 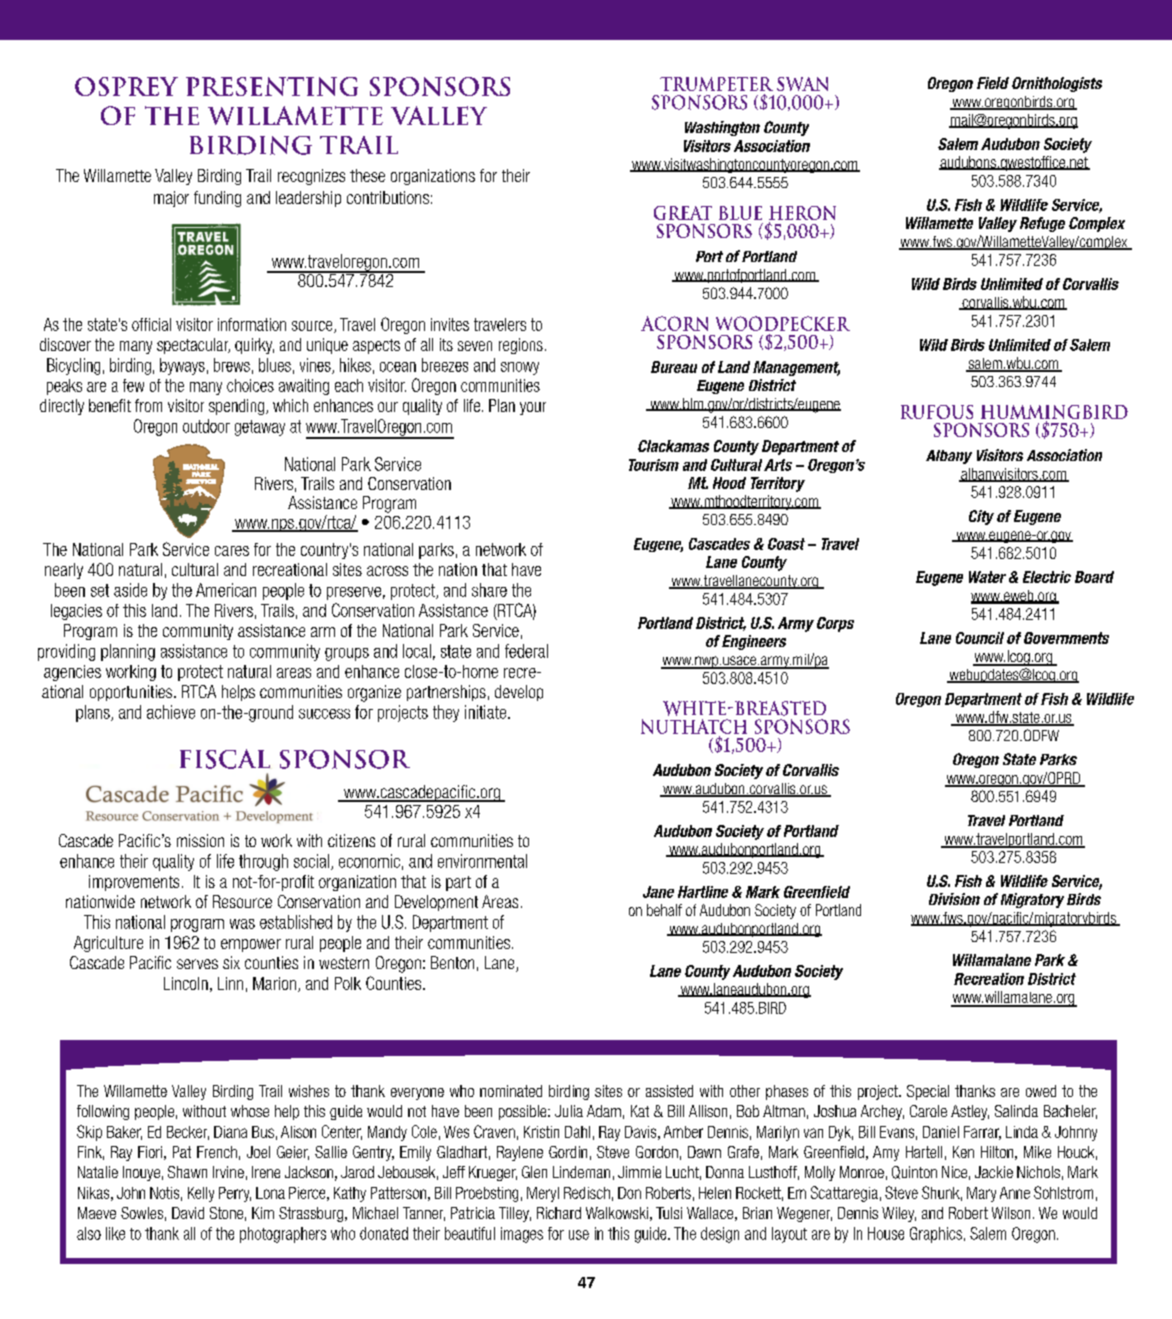 What do you see at coordinates (1057, 84) in the screenshot?
I see `Ornithologists` at bounding box center [1057, 84].
